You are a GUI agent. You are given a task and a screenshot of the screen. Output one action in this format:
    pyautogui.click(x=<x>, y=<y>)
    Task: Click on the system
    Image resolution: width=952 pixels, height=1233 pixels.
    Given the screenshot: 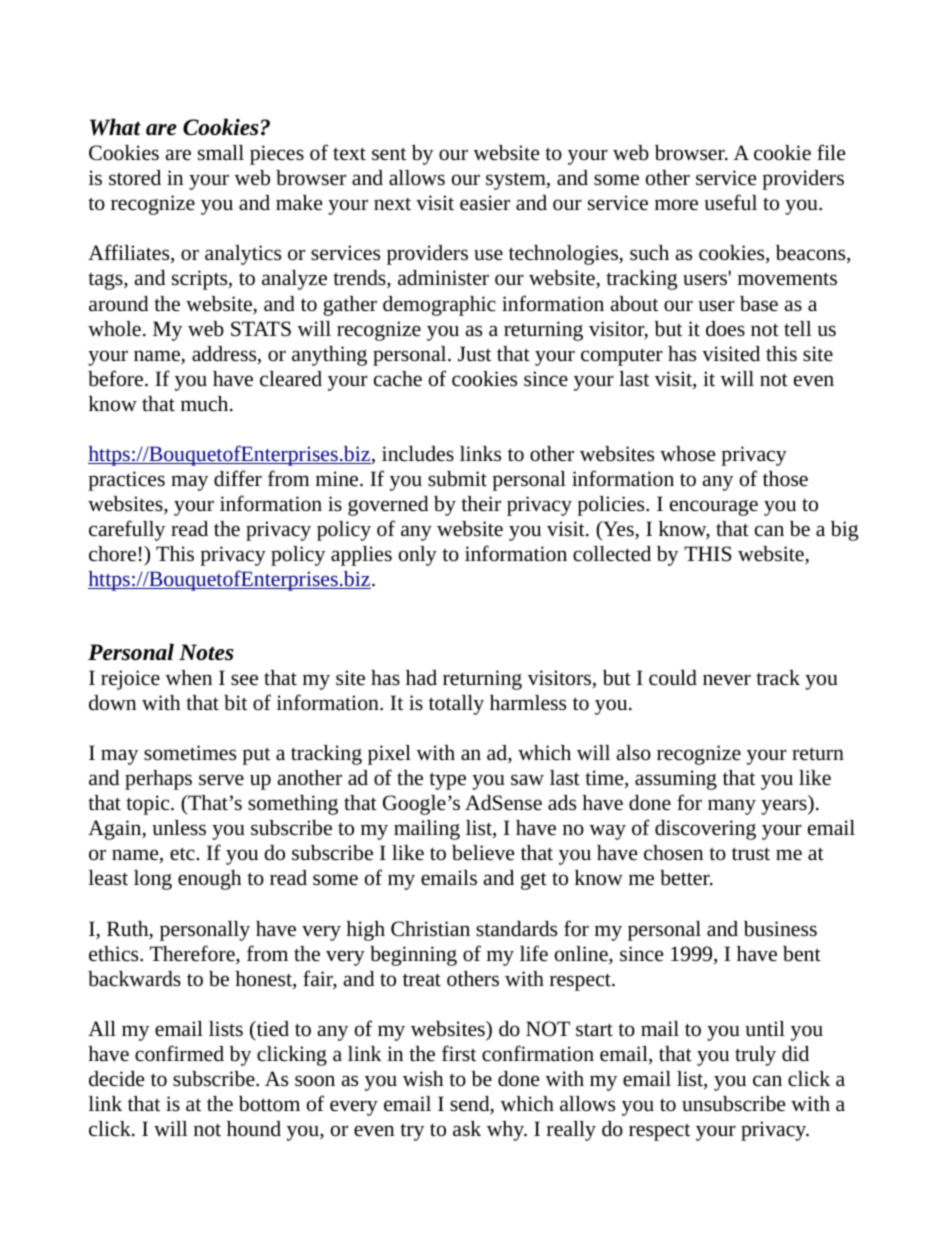 What is the action you would take?
    pyautogui.click(x=517, y=181)
